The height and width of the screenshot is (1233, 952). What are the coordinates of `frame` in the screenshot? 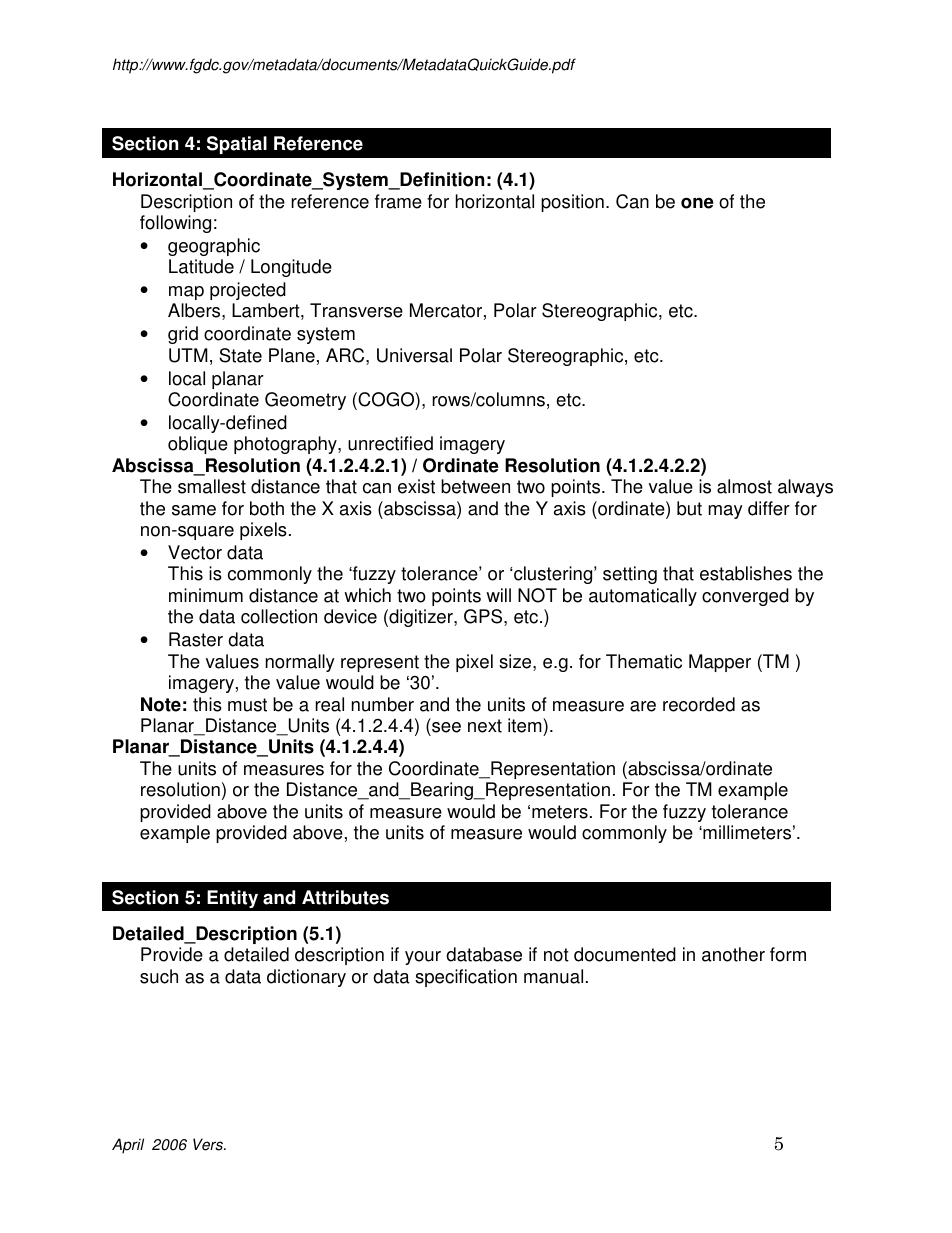 It's located at (398, 201).
